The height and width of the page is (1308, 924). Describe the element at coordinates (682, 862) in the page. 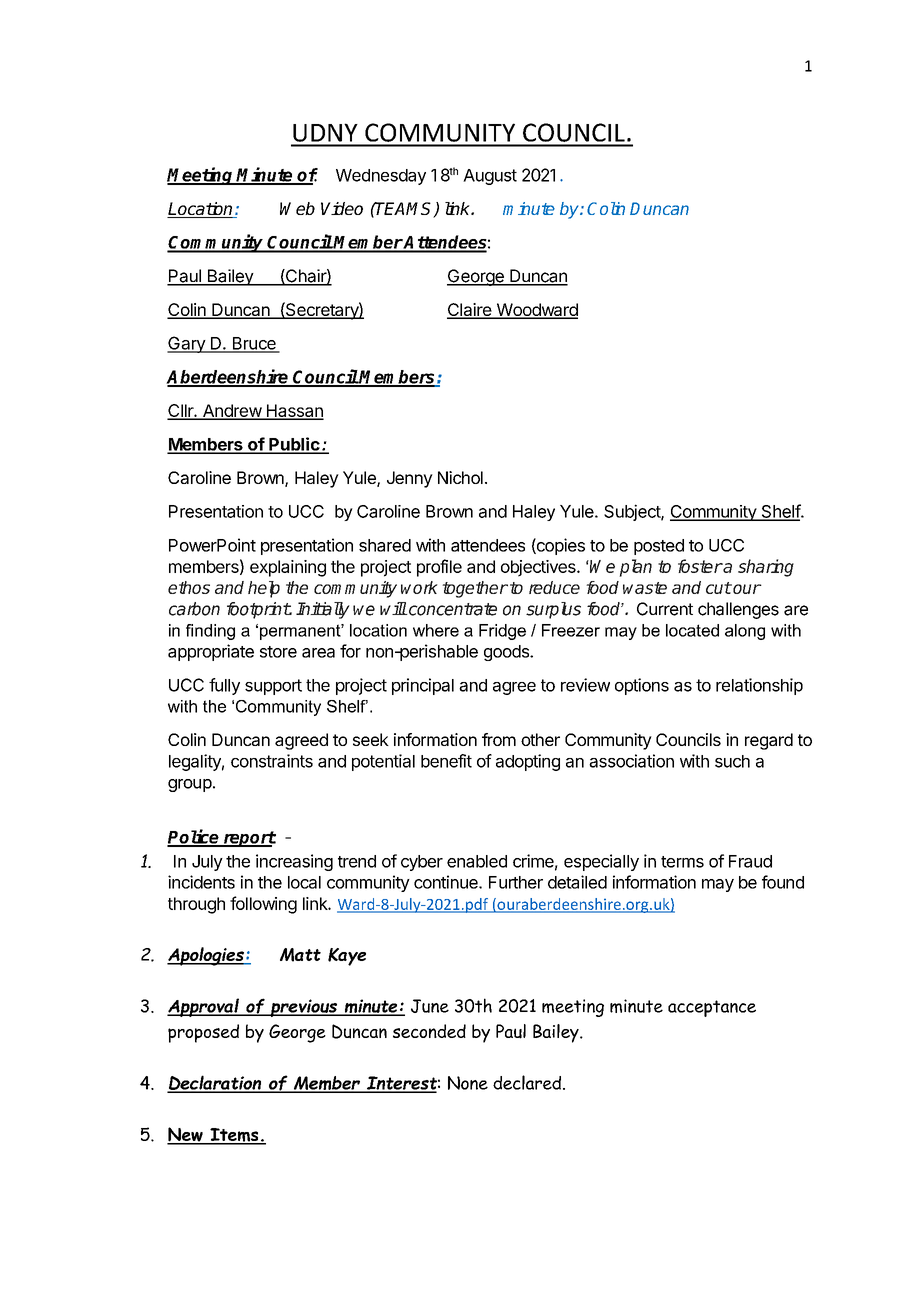

I see `terms` at that location.
